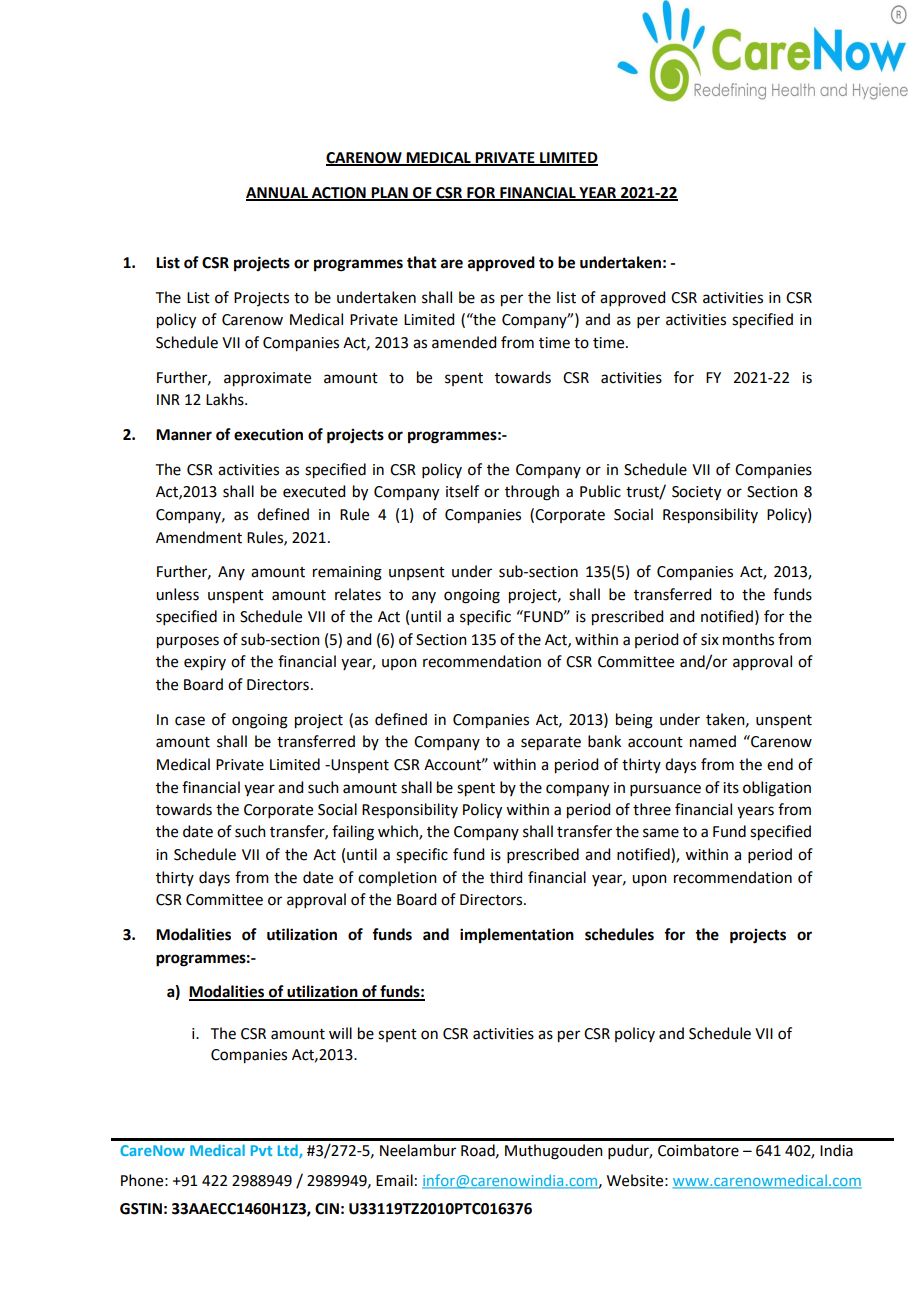 This screenshot has width=924, height=1308. I want to click on ANNUAL, so click(278, 193).
